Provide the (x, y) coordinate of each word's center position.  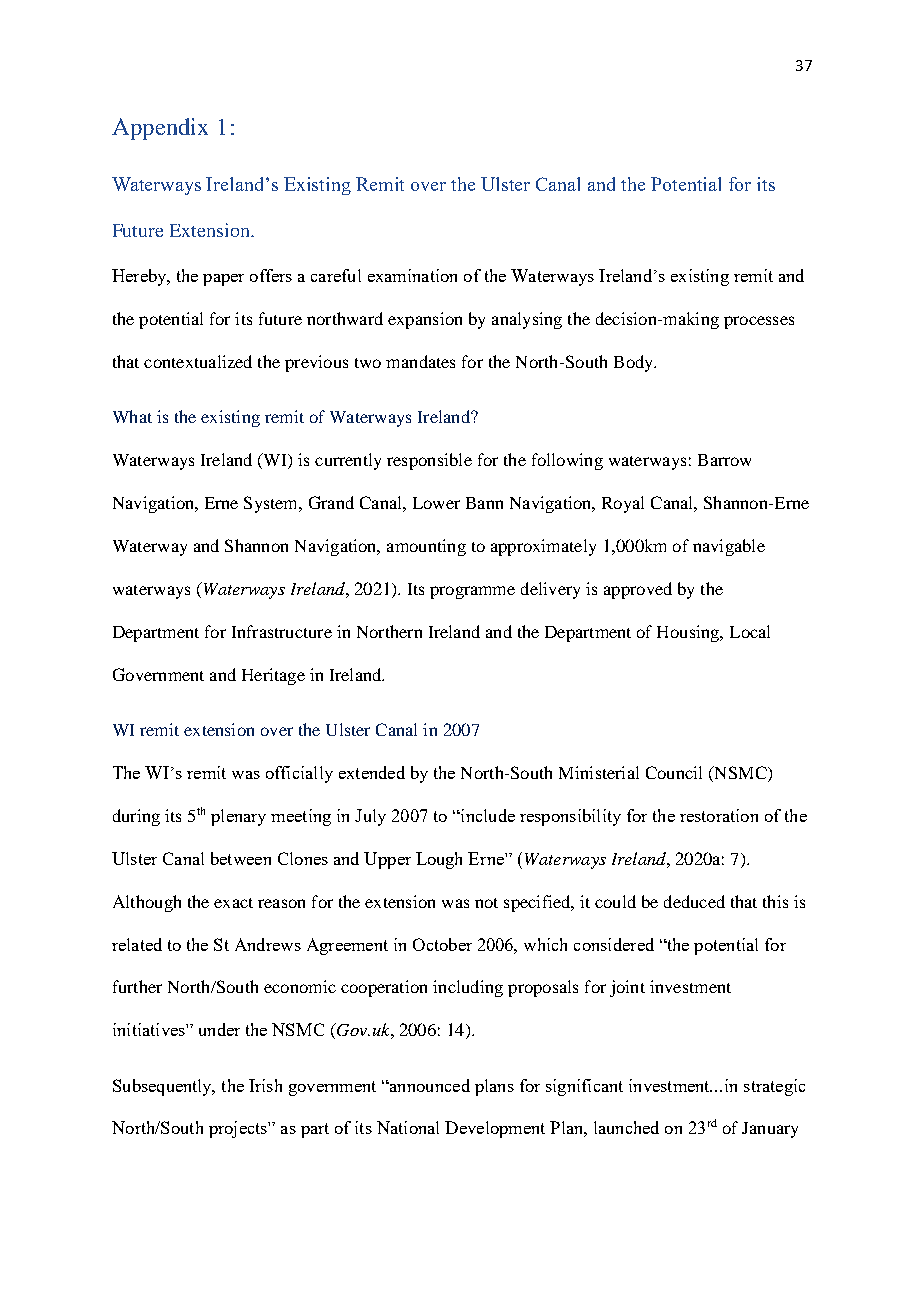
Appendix (160, 129)
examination (412, 275)
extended (372, 772)
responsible (429, 461)
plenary (238, 817)
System (272, 504)
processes (759, 322)
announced (429, 1085)
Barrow (724, 460)
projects (239, 1129)
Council (674, 772)
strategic (774, 1087)
